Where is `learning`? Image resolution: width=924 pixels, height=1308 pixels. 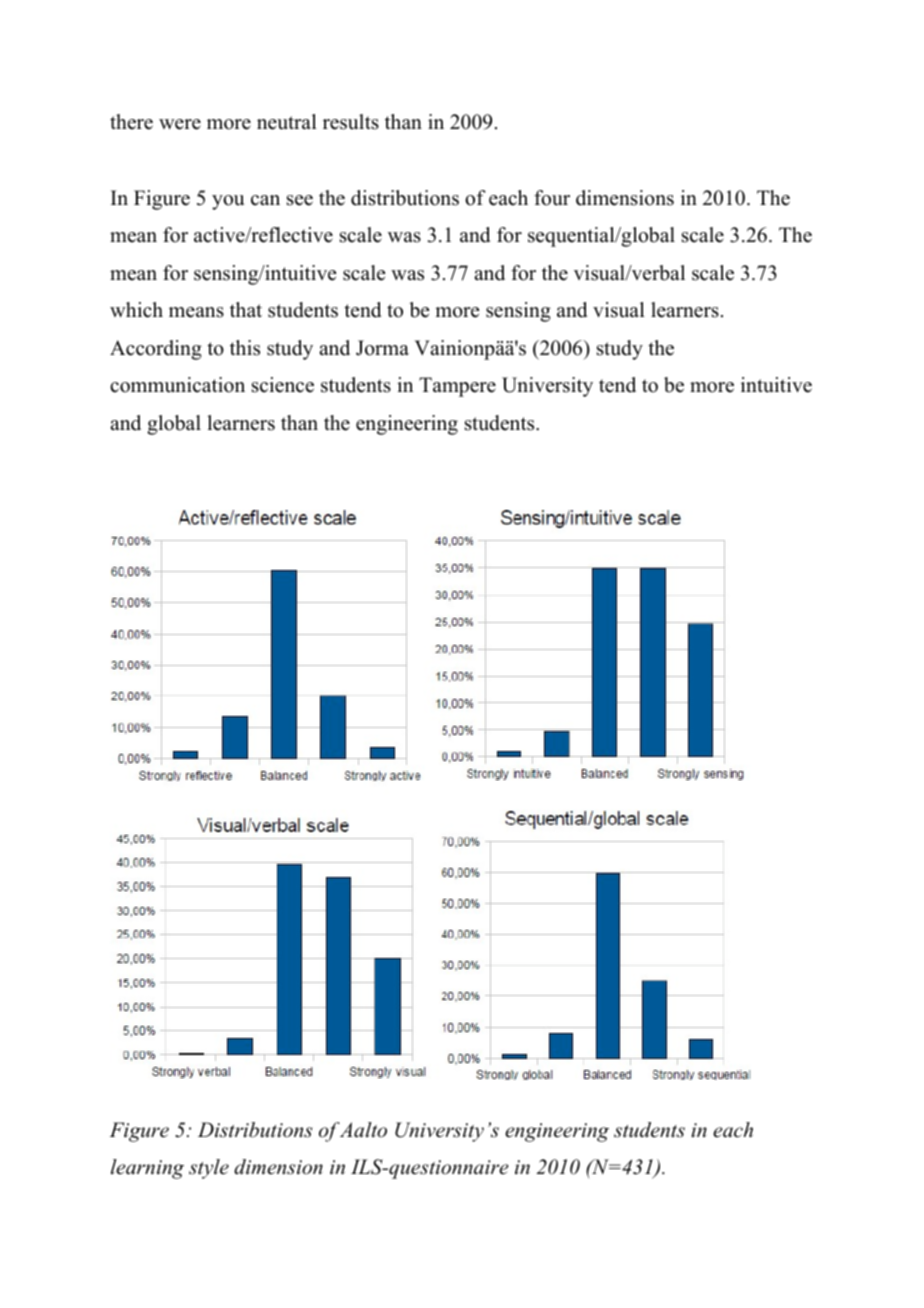 learning is located at coordinates (147, 1169).
